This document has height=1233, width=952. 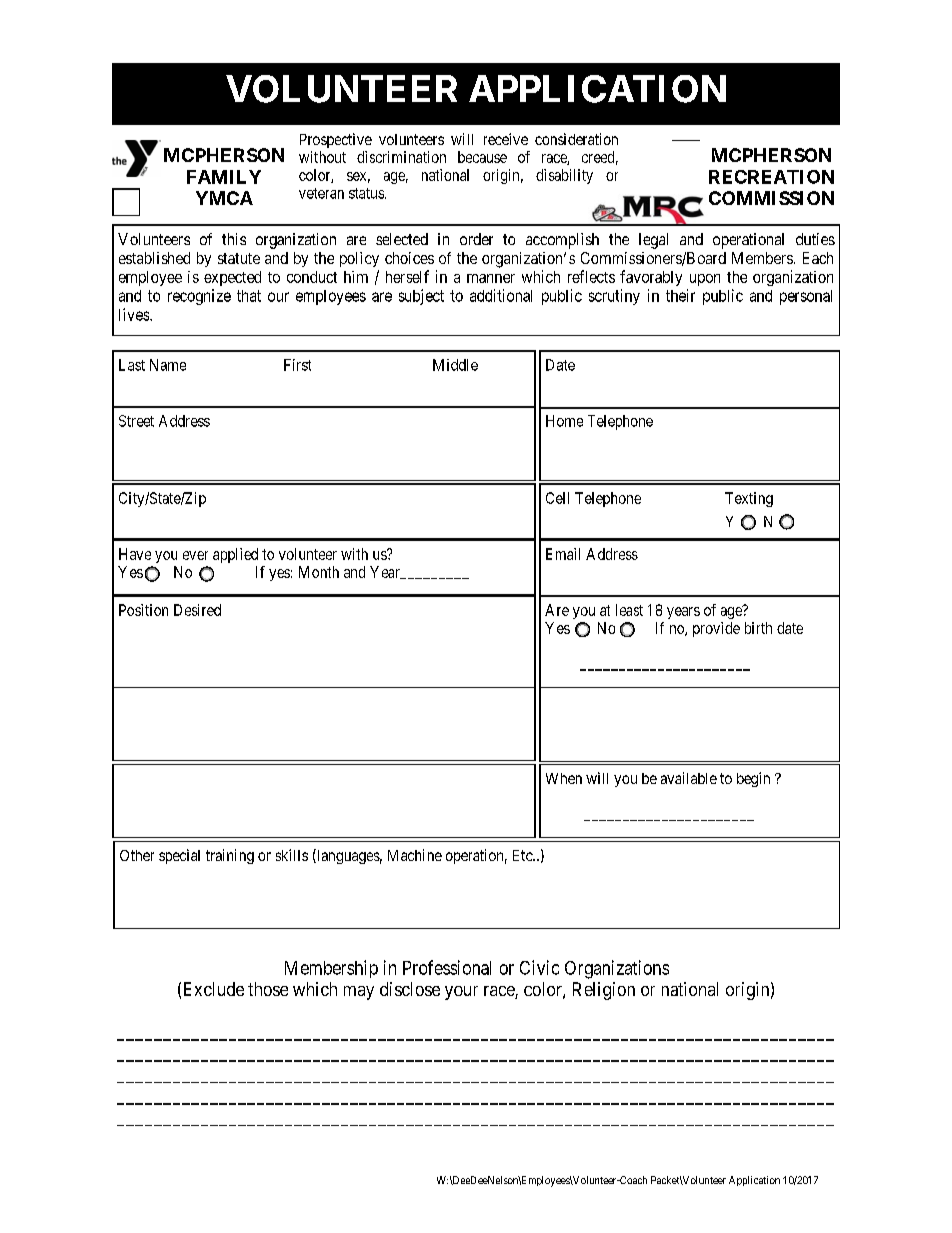 What do you see at coordinates (563, 554) in the document?
I see `Email` at bounding box center [563, 554].
